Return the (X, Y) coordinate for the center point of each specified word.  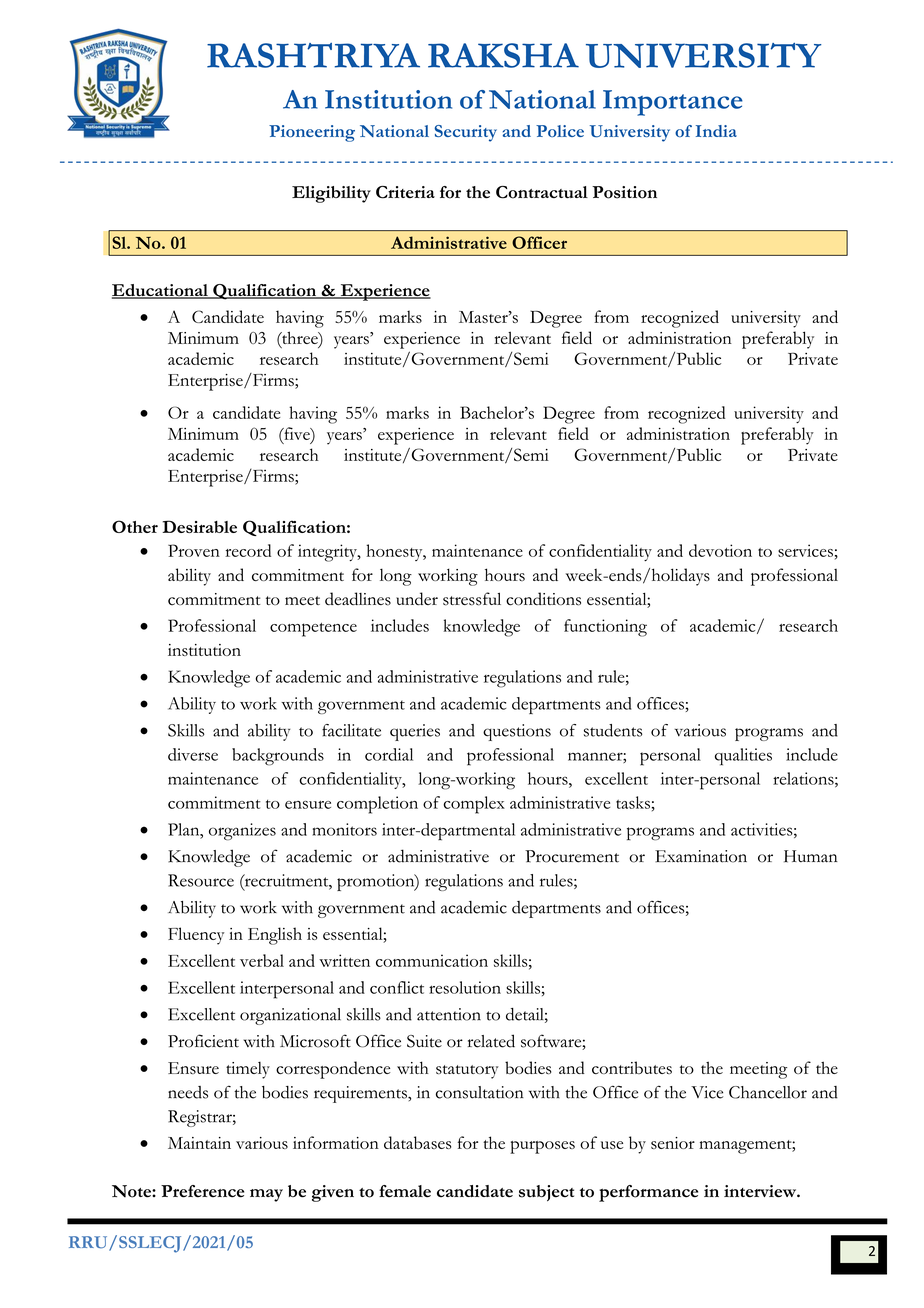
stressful (472, 599)
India (716, 131)
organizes (242, 832)
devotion (720, 550)
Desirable (199, 526)
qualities (743, 757)
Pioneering (312, 133)
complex (474, 805)
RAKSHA (503, 55)
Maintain (199, 1143)
